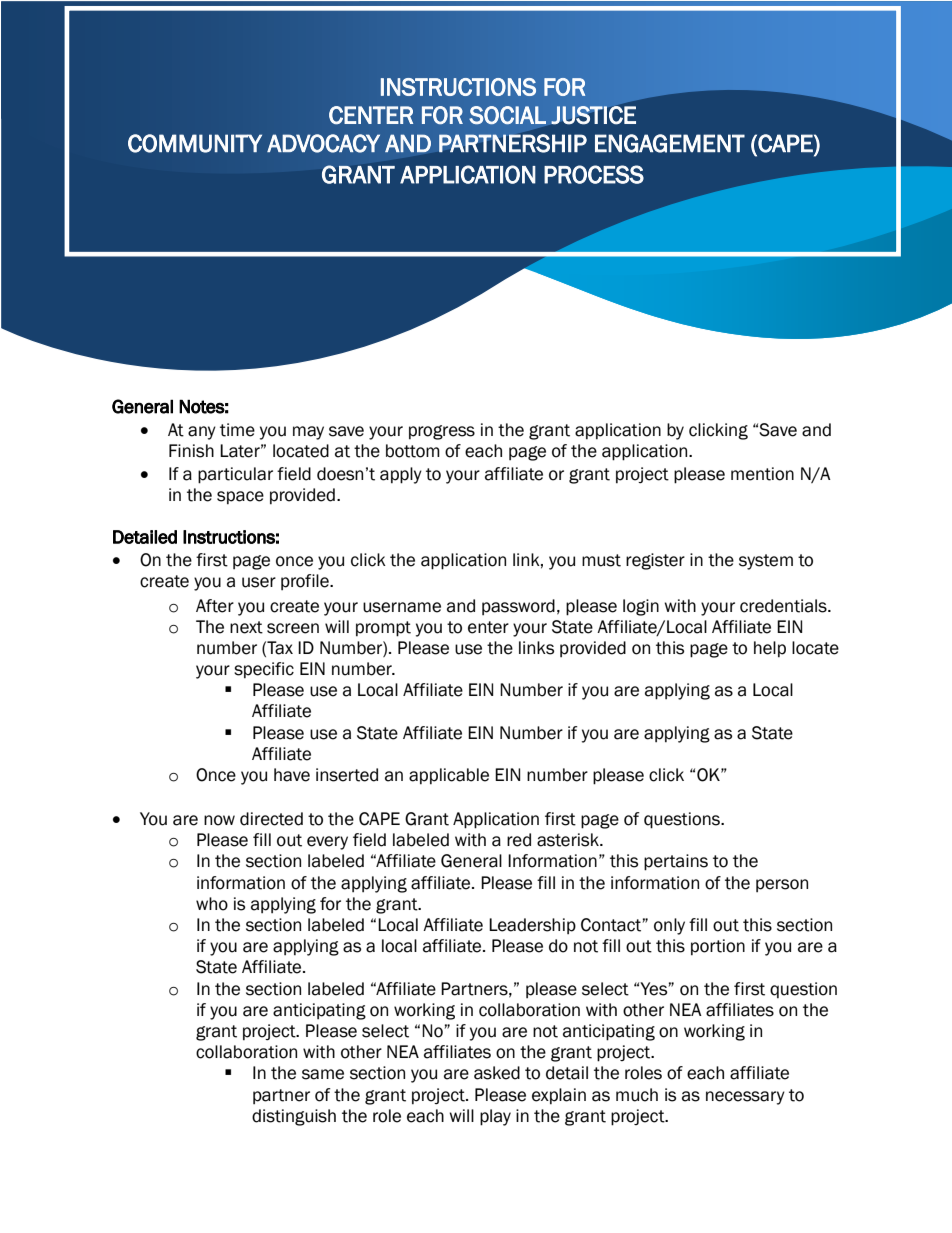  I want to click on ENGAGEMENT, so click(670, 143).
